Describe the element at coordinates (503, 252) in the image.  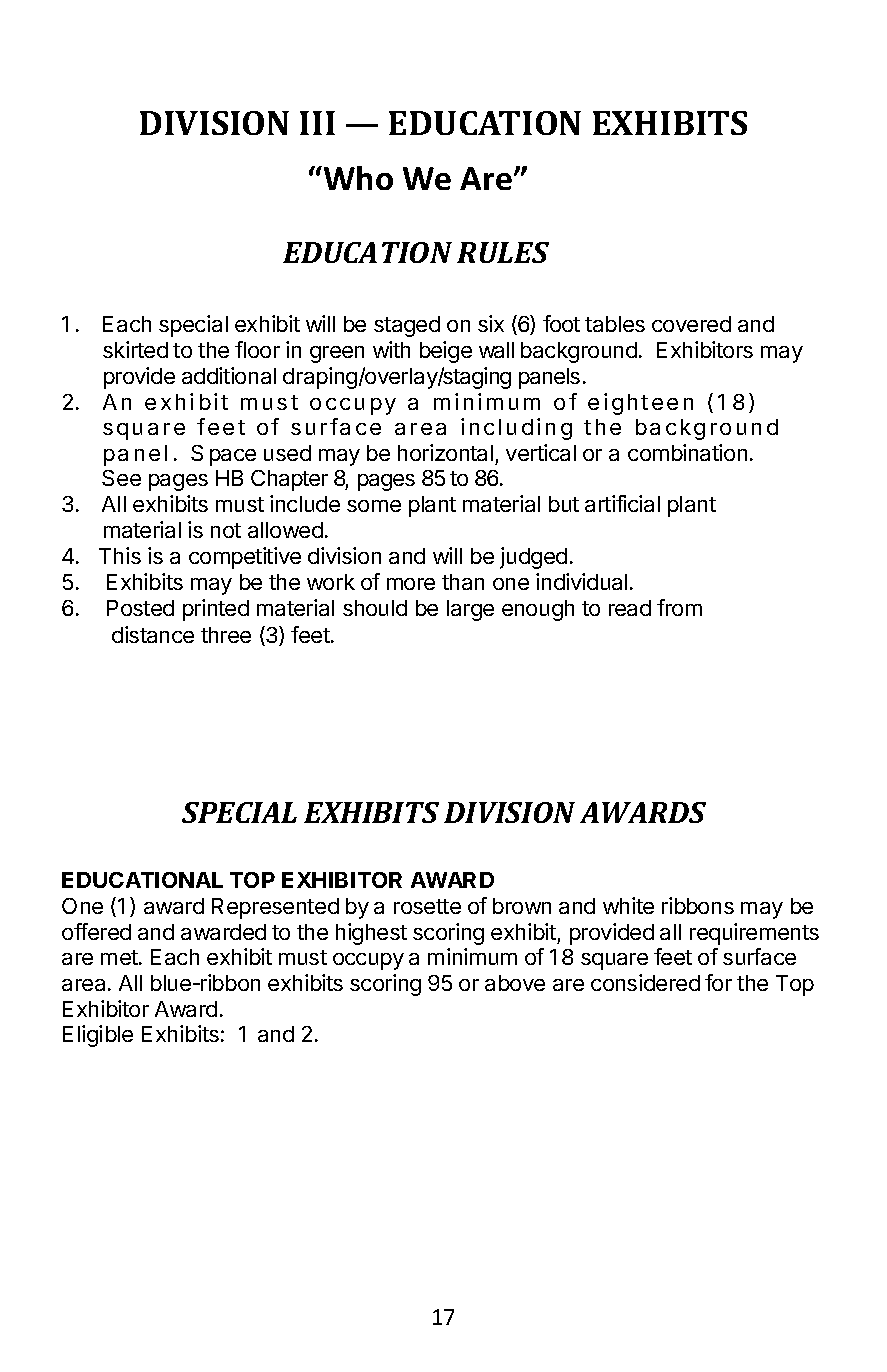
I see `RULES` at that location.
